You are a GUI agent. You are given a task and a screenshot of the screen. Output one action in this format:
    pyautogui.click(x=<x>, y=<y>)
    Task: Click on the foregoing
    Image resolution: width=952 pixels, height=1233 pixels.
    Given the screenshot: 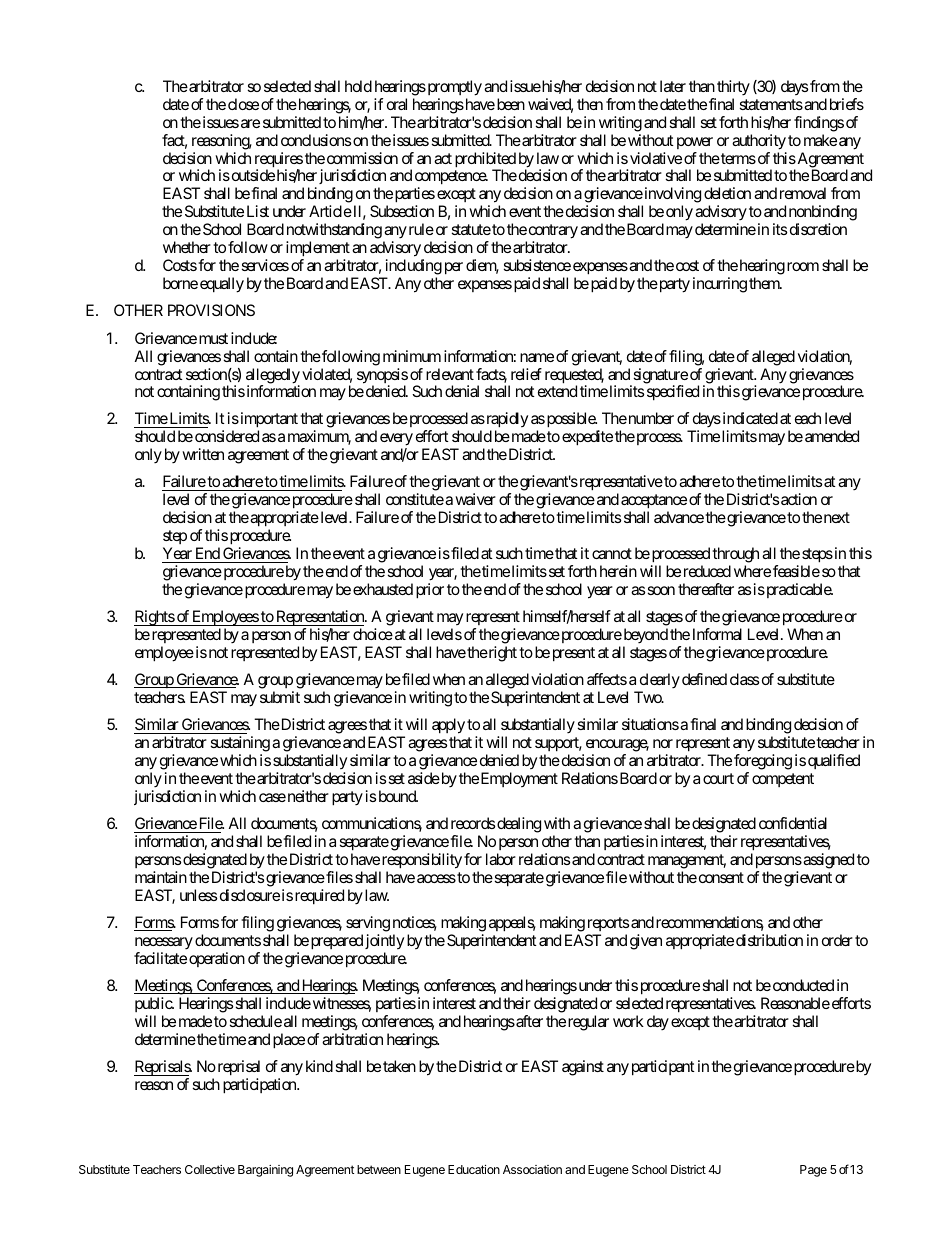 What is the action you would take?
    pyautogui.click(x=763, y=763)
